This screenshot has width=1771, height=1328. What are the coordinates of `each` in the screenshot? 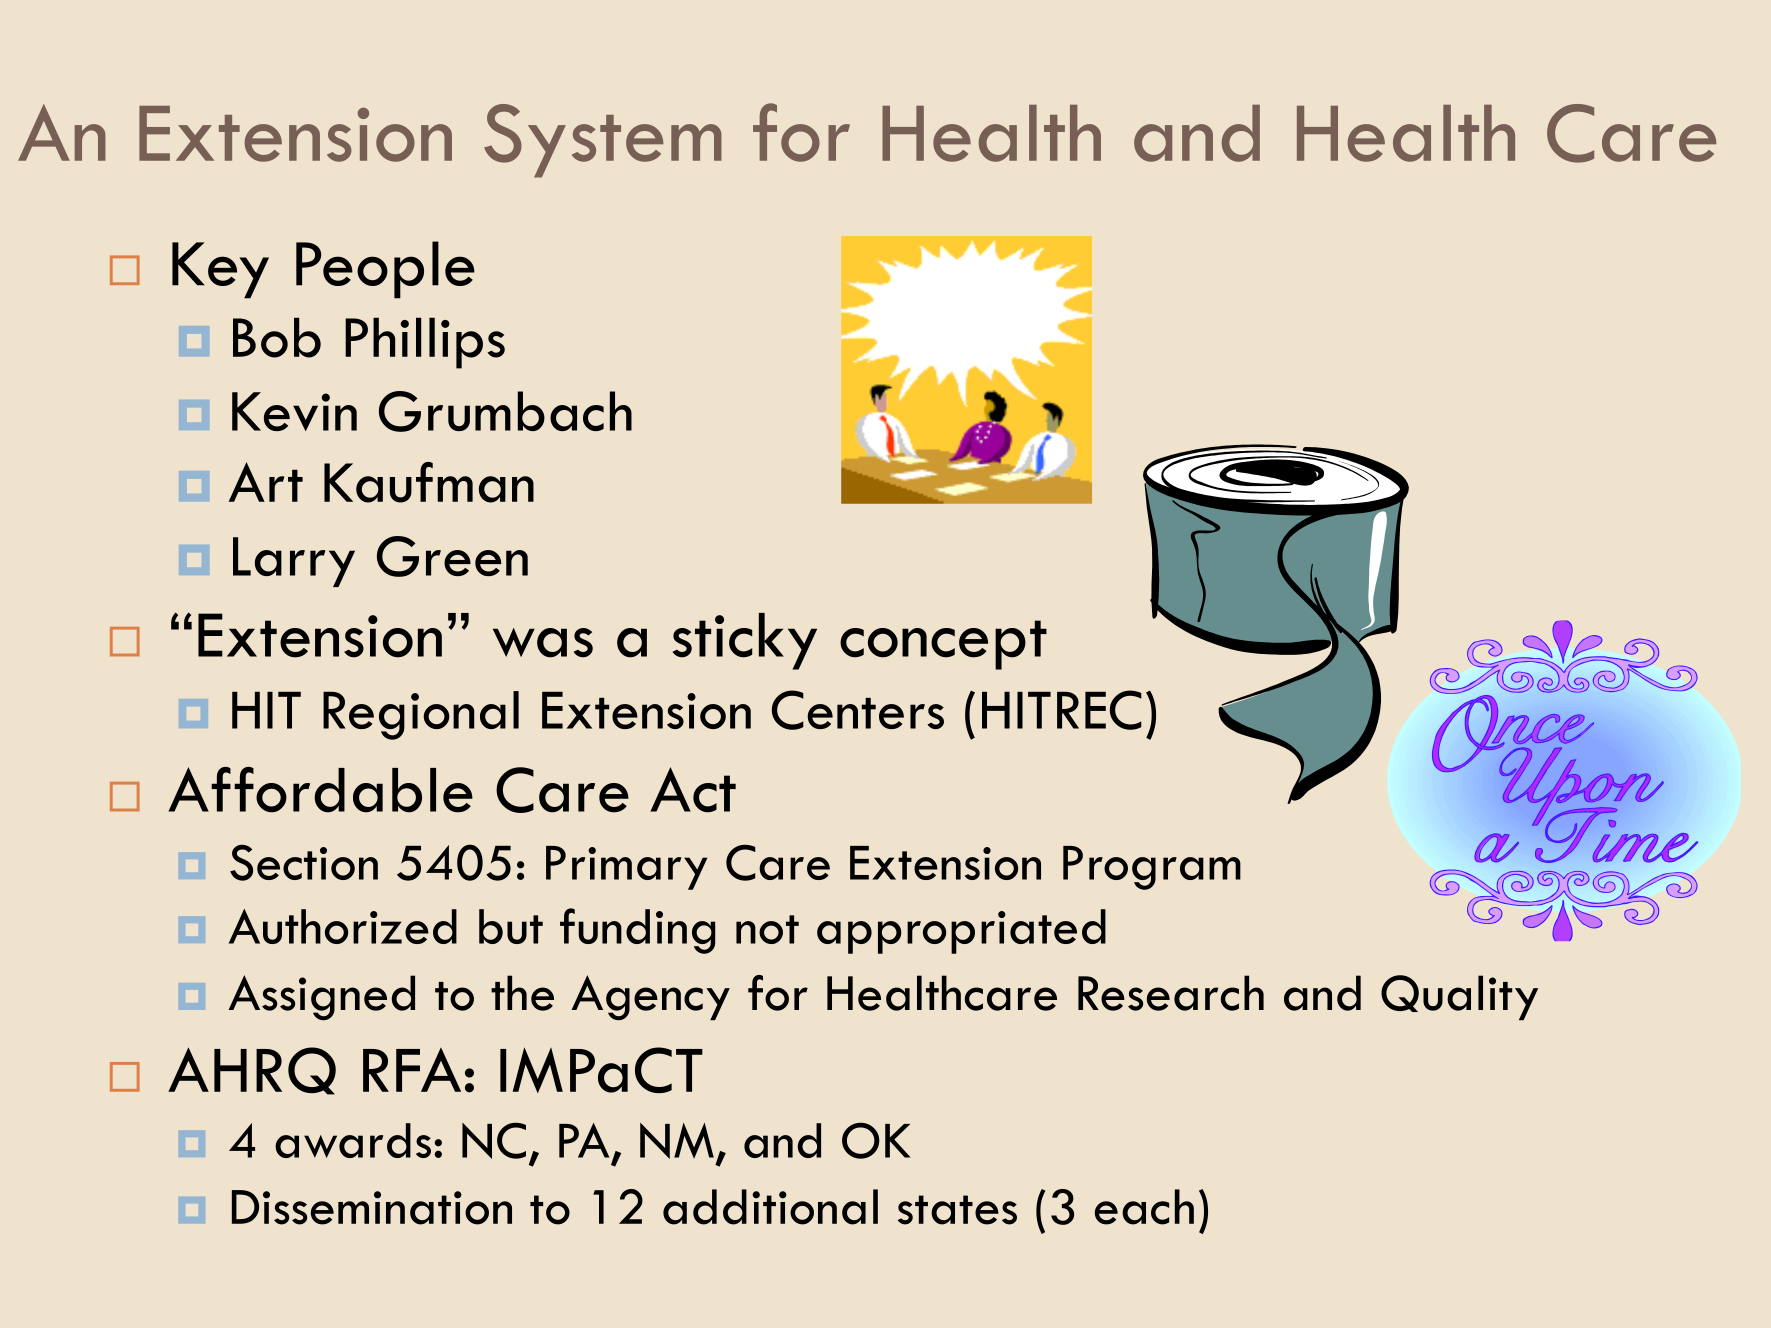 It's located at (1144, 1207).
